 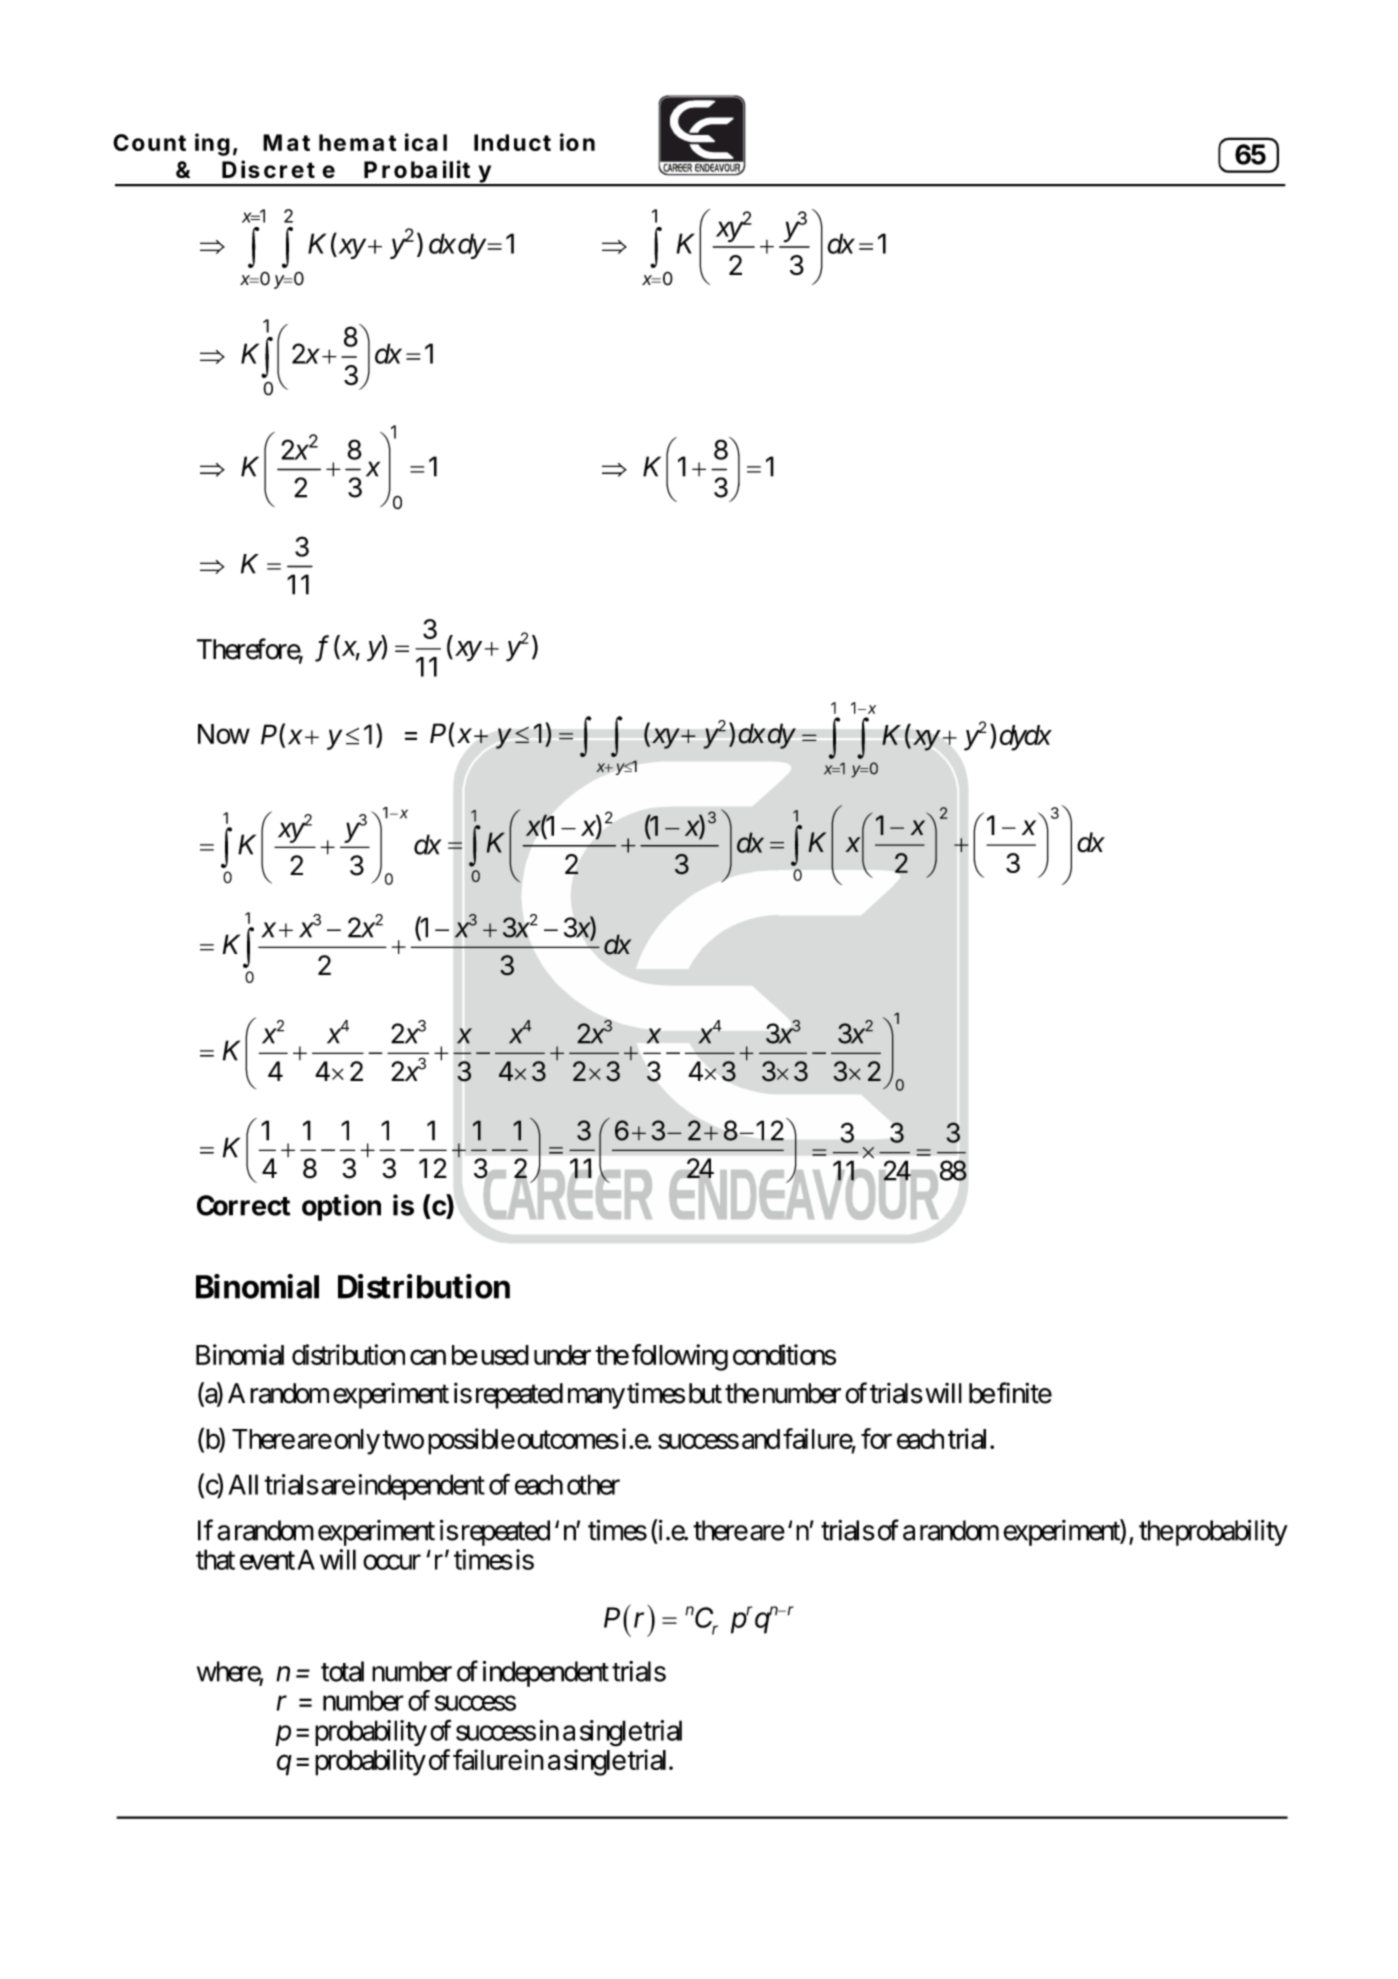 What do you see at coordinates (278, 169) in the screenshot?
I see `Discrete` at bounding box center [278, 169].
